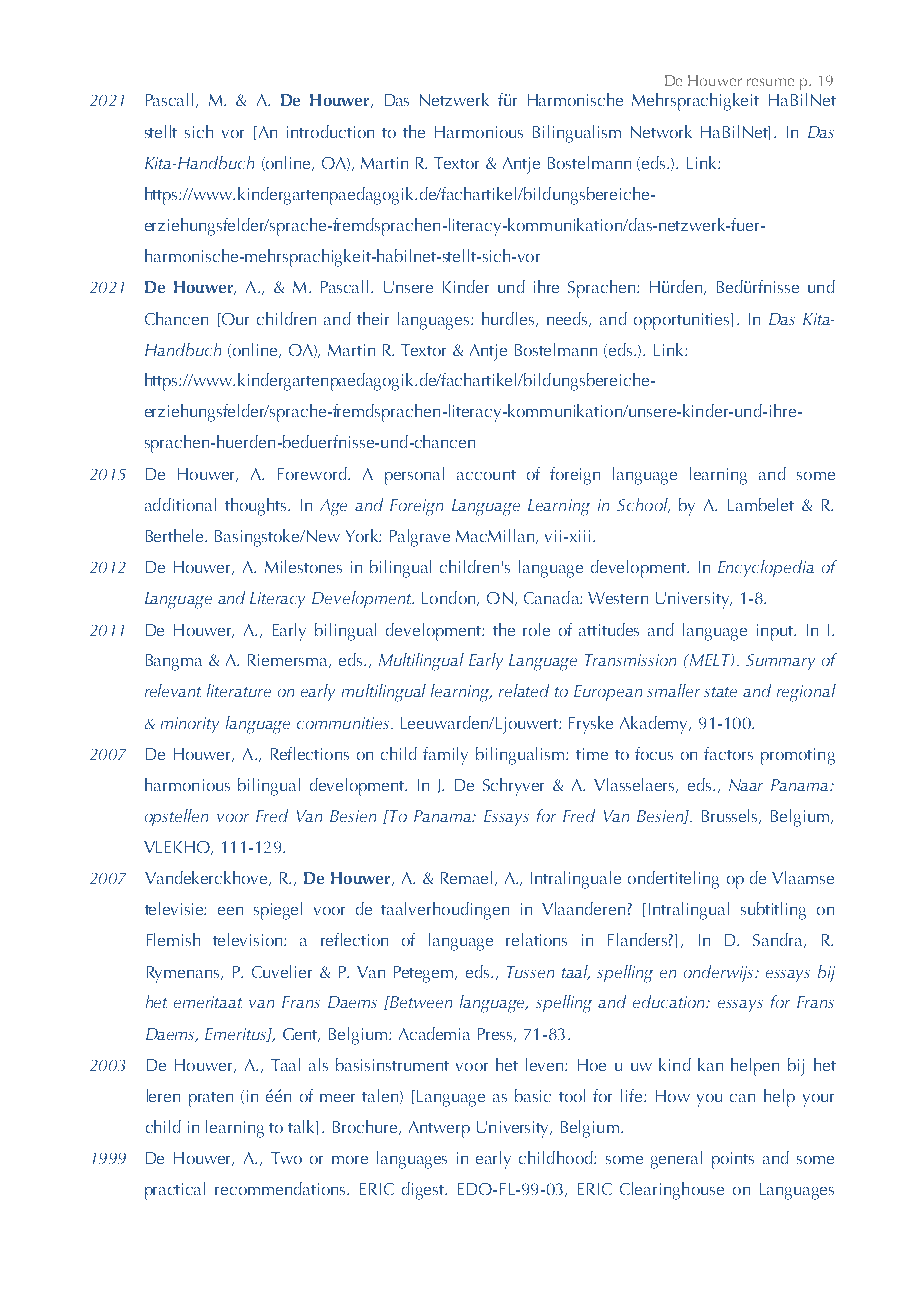 The width and height of the screenshot is (924, 1308). Describe the element at coordinates (509, 319) in the screenshot. I see `hurdles` at that location.
